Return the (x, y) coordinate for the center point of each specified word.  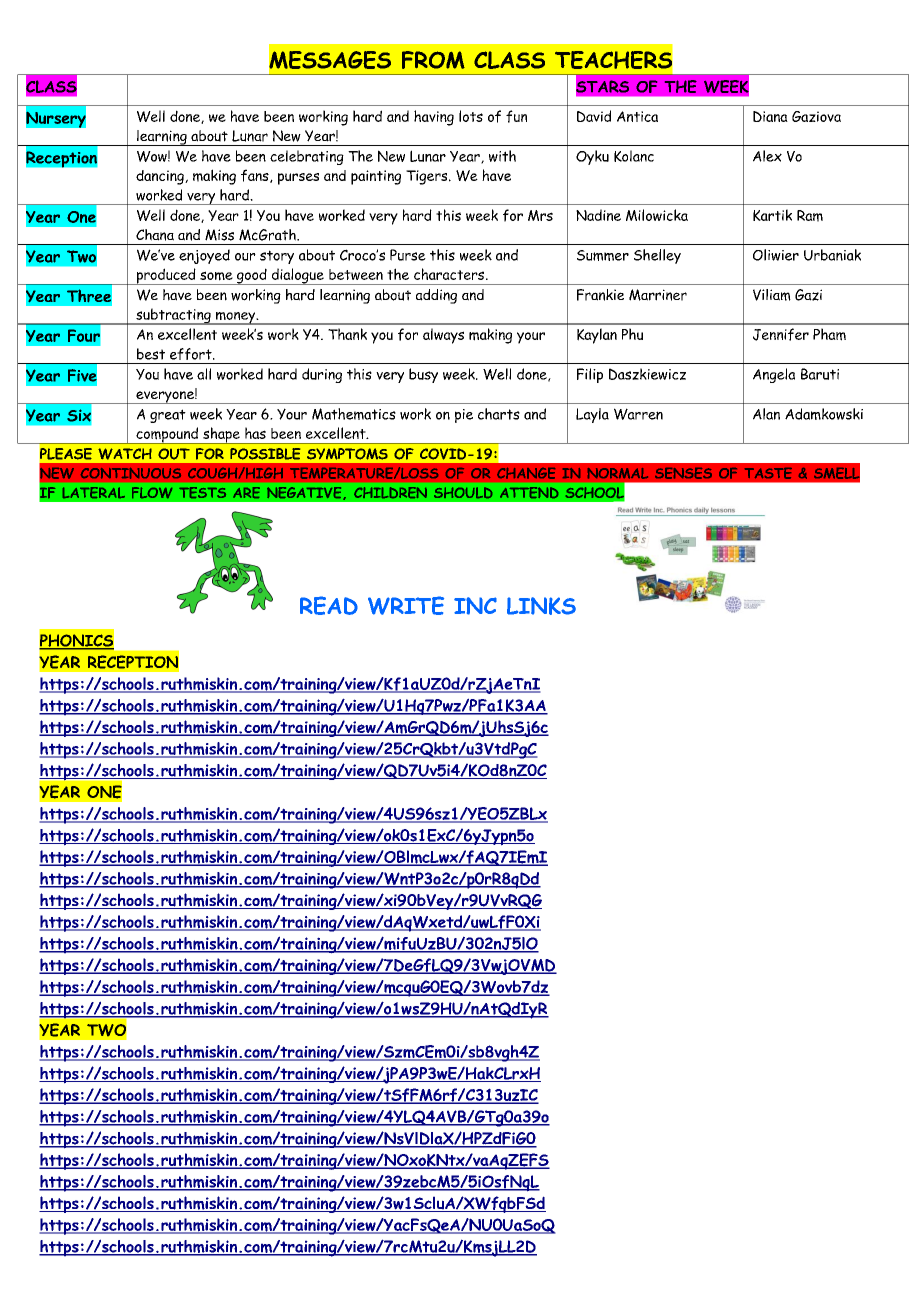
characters (449, 274)
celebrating (307, 157)
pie (464, 416)
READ (329, 605)
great (168, 416)
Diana (770, 116)
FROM (433, 60)
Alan (766, 414)
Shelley (657, 256)
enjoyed (204, 256)
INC (475, 606)
